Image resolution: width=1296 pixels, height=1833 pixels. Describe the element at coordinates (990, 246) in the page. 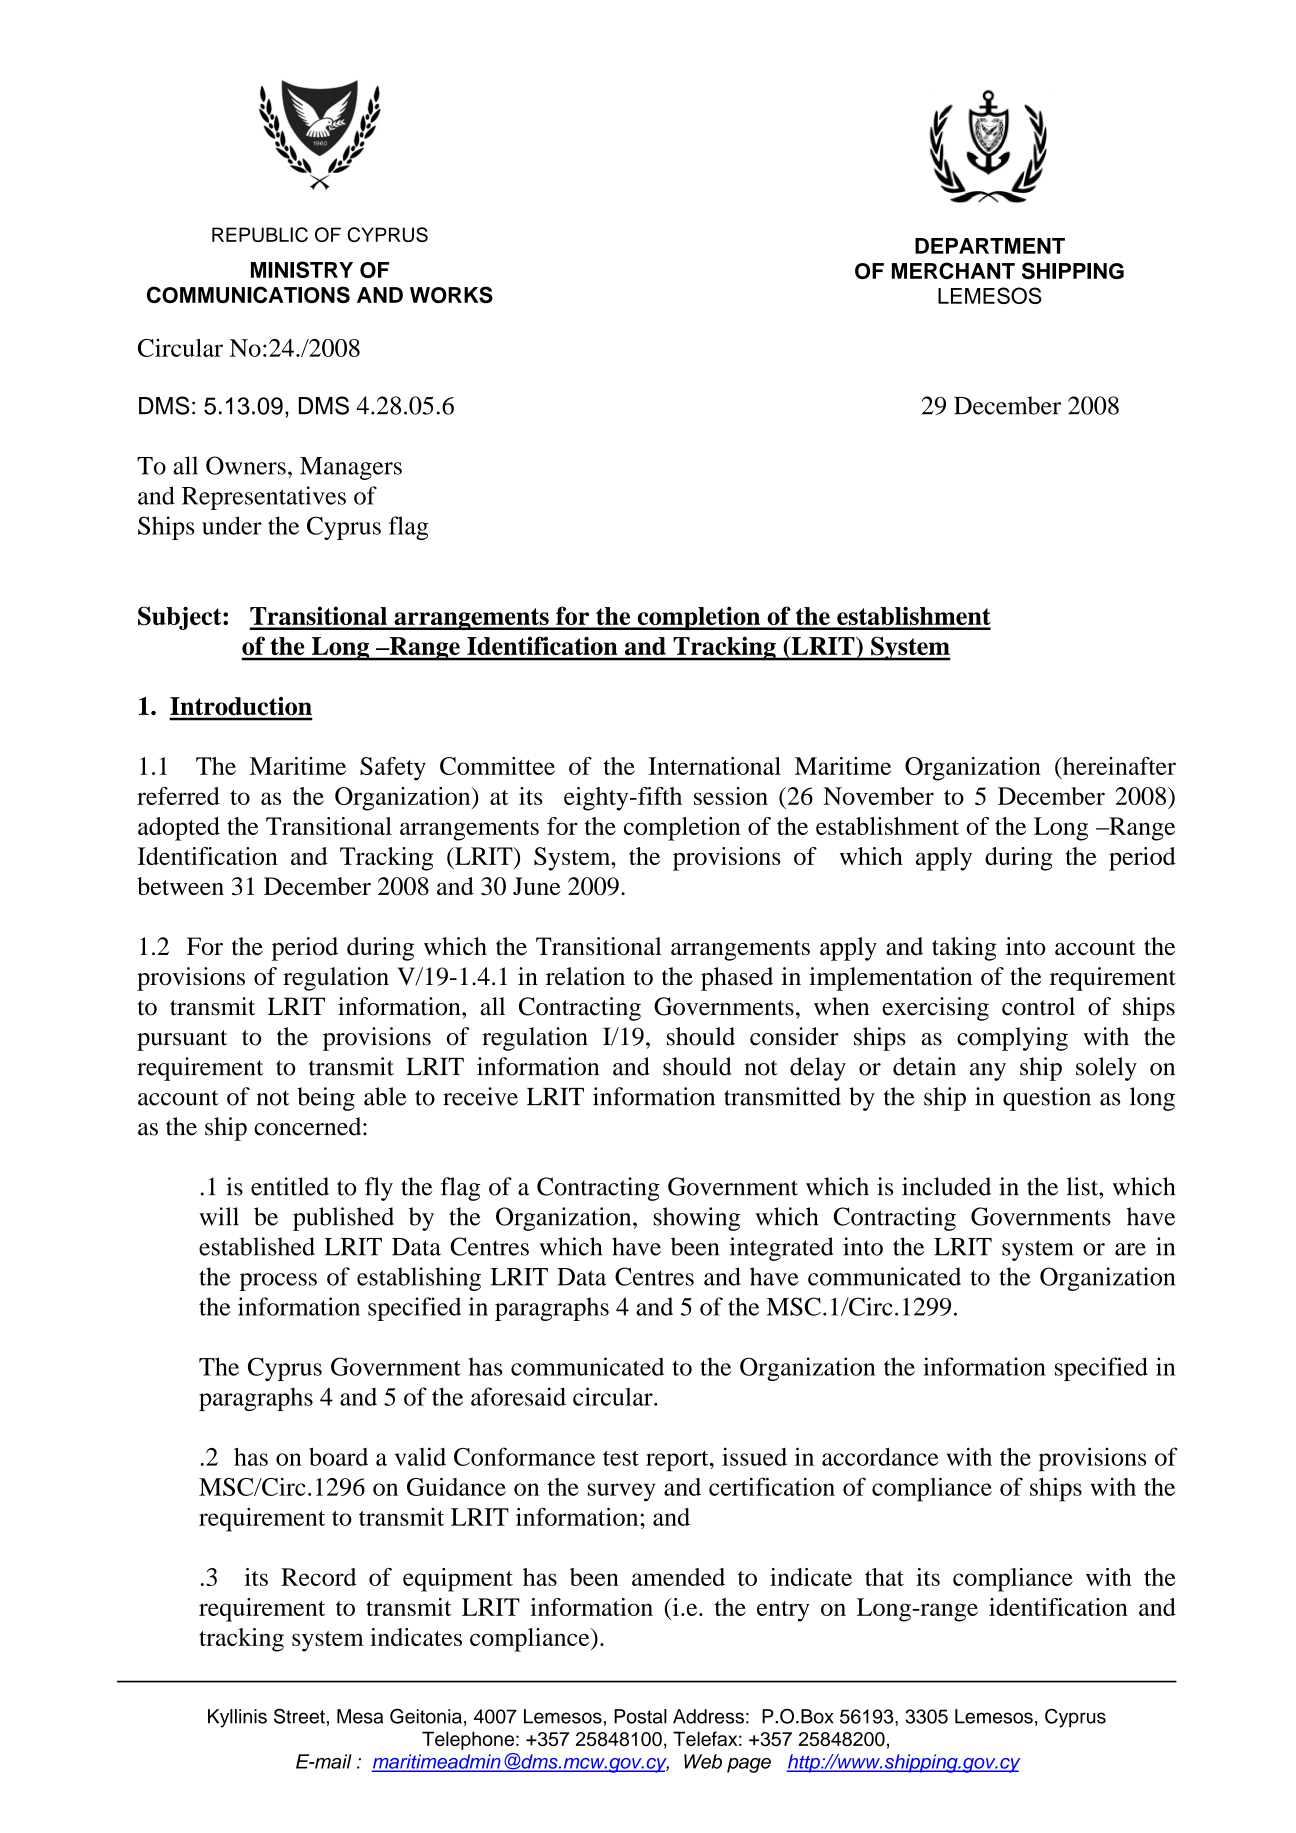

I see `DEPARTMENT` at that location.
